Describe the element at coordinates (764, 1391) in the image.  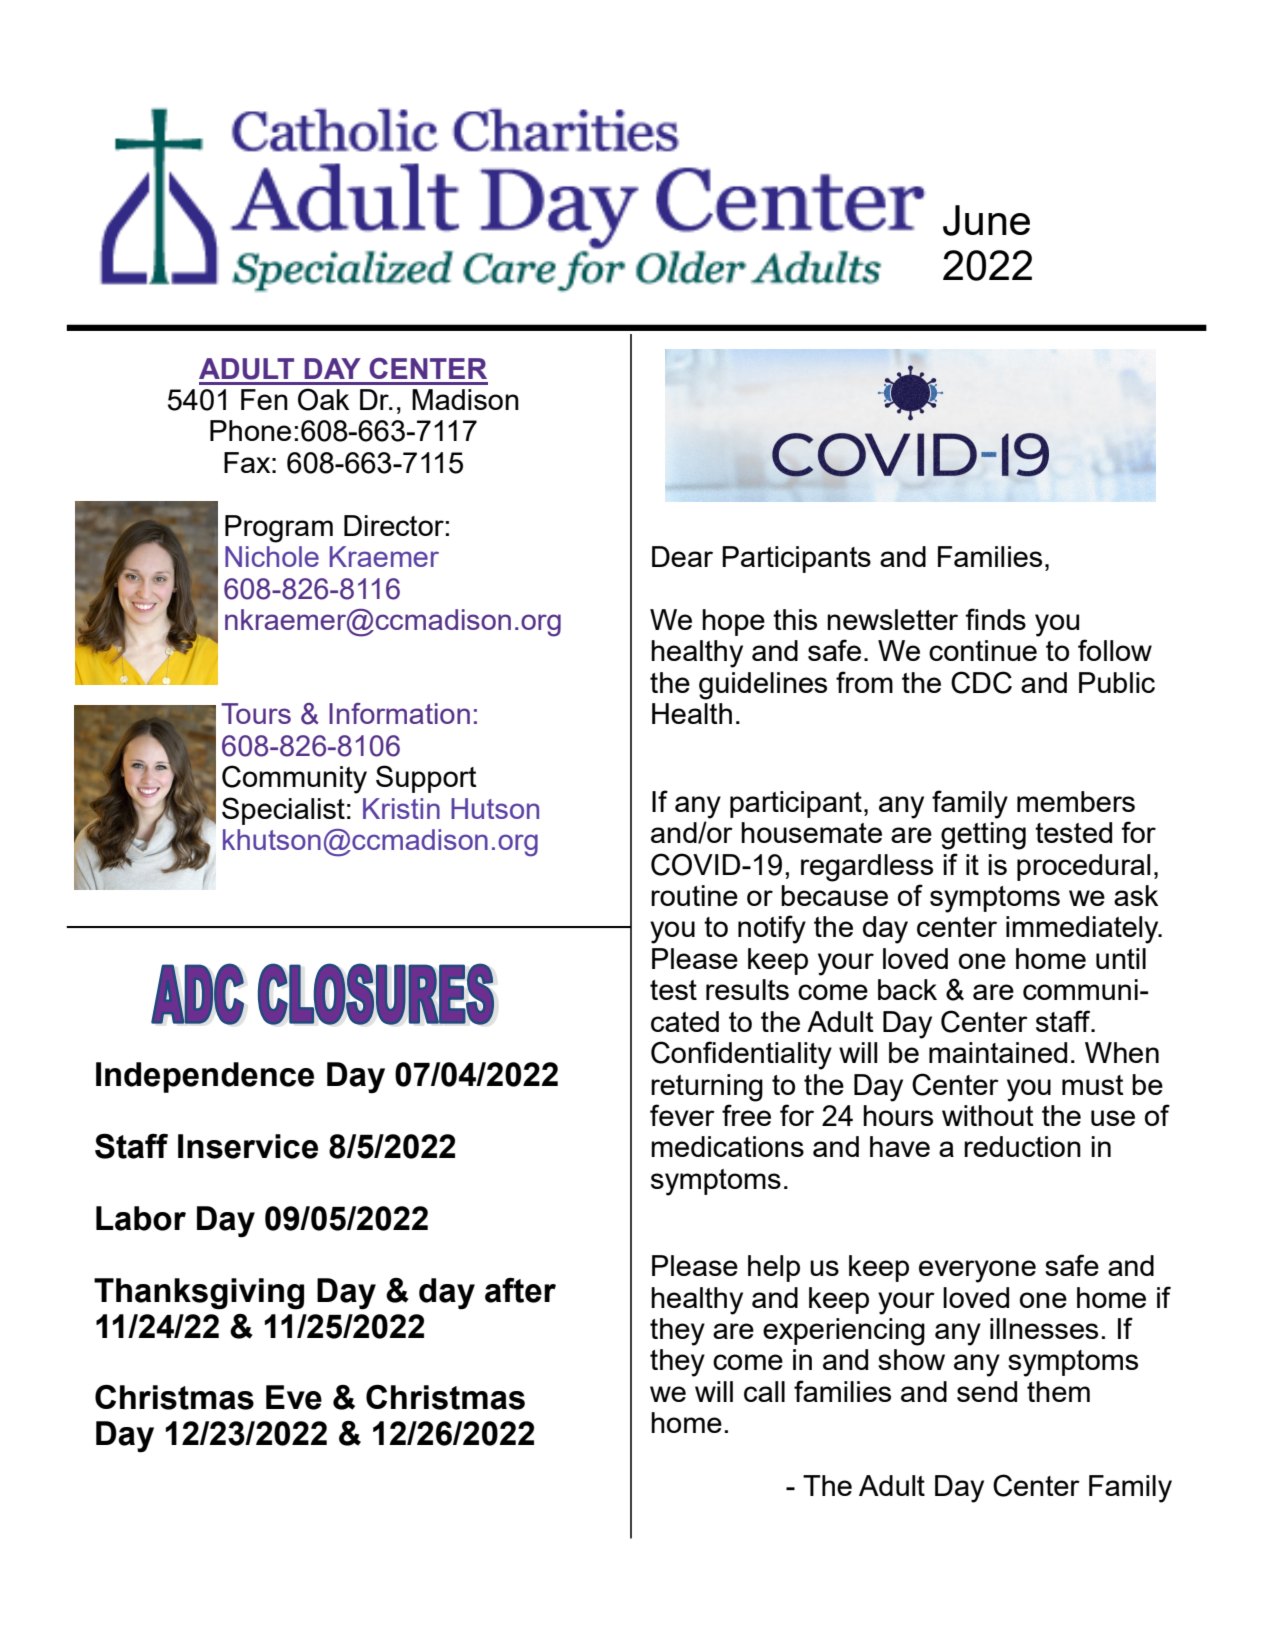
I see `call` at that location.
